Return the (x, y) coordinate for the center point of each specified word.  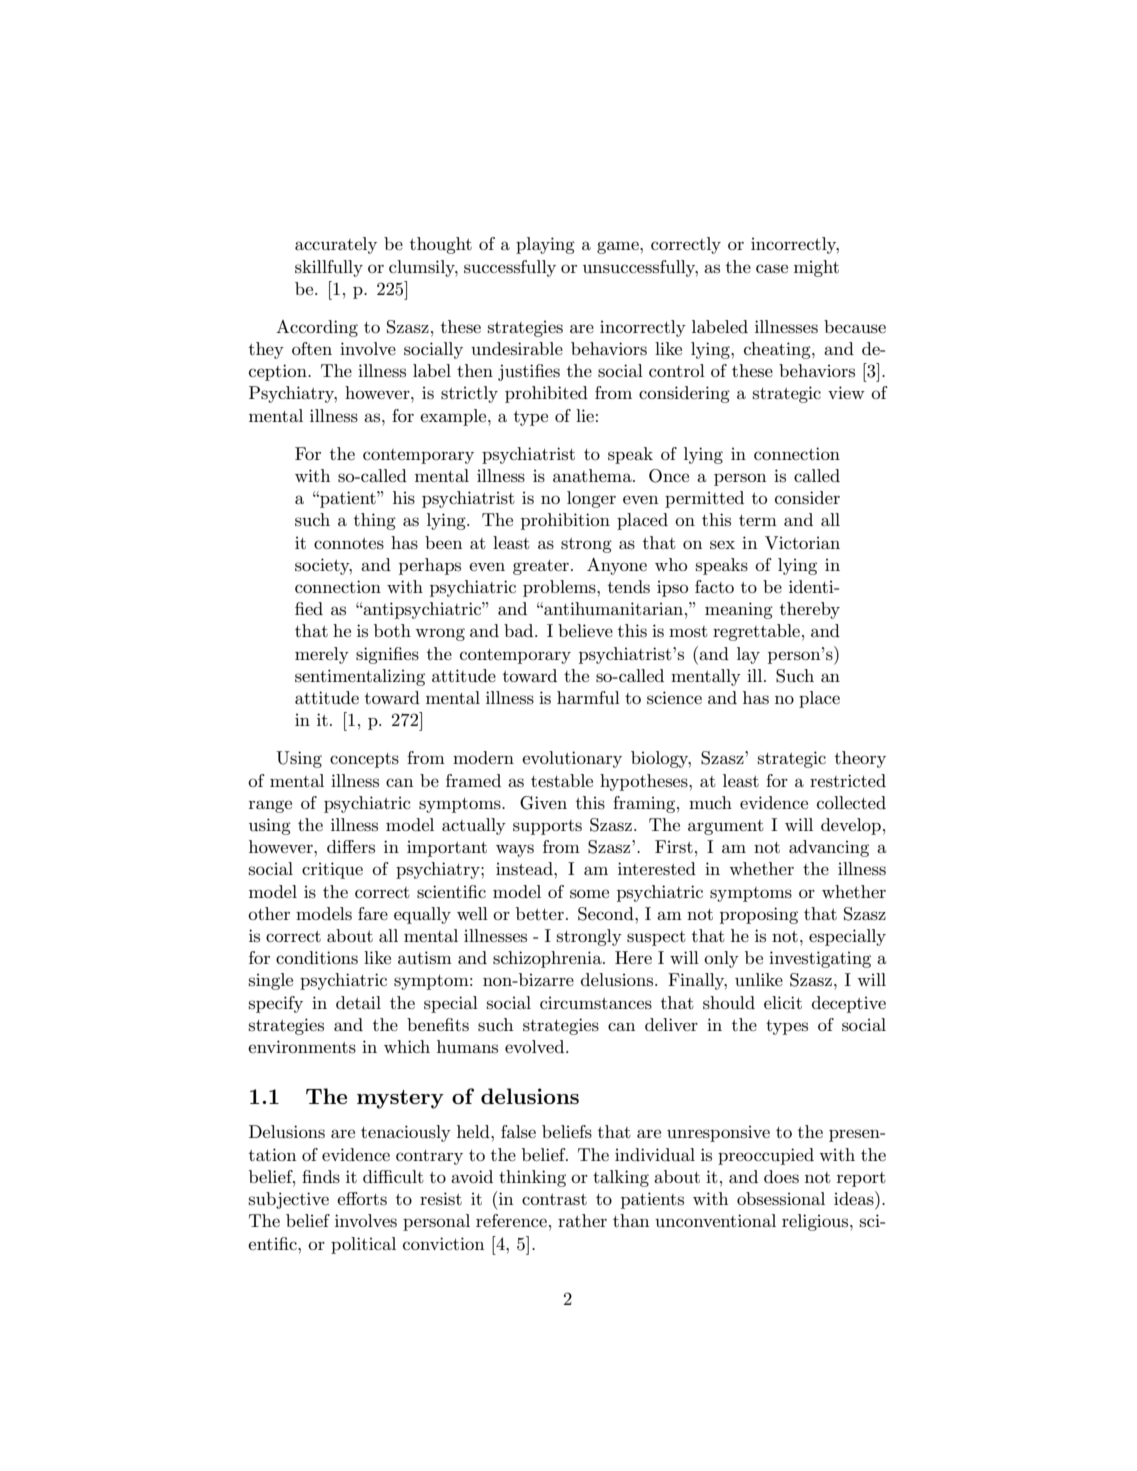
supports (547, 827)
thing (375, 521)
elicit (783, 1002)
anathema (593, 475)
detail (358, 1002)
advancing (829, 848)
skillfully (329, 268)
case (772, 269)
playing (545, 245)
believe (585, 630)
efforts (362, 1199)
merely (322, 655)
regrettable (756, 632)
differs (351, 846)
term (758, 520)
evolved (536, 1046)
